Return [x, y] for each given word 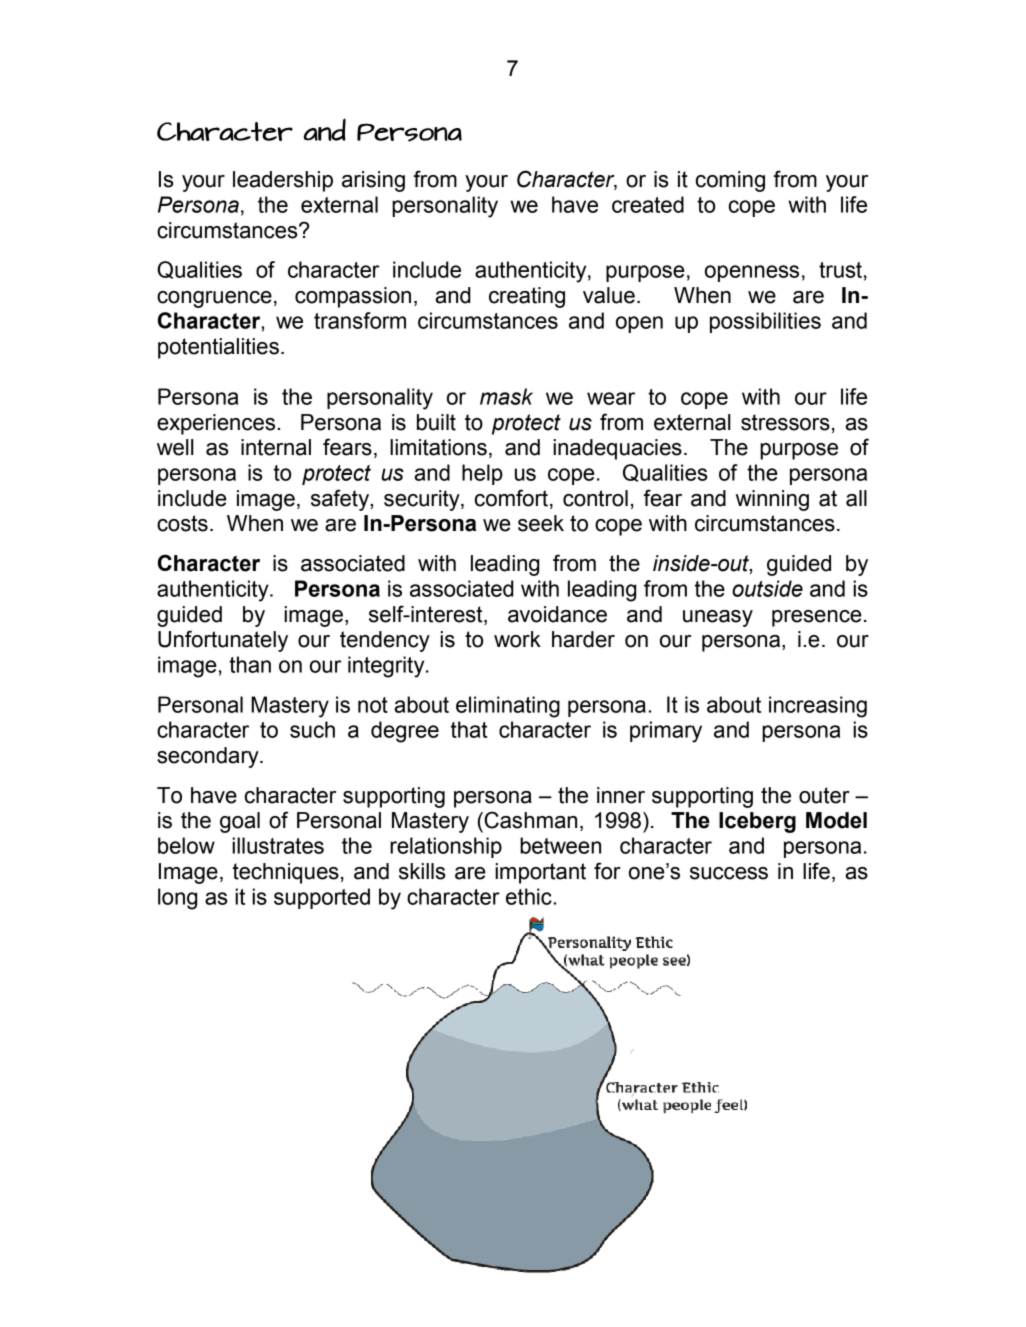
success [729, 873]
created [648, 204]
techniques [286, 873]
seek [541, 523]
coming [730, 181]
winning [772, 500]
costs [182, 523]
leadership [283, 181]
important [540, 873]
